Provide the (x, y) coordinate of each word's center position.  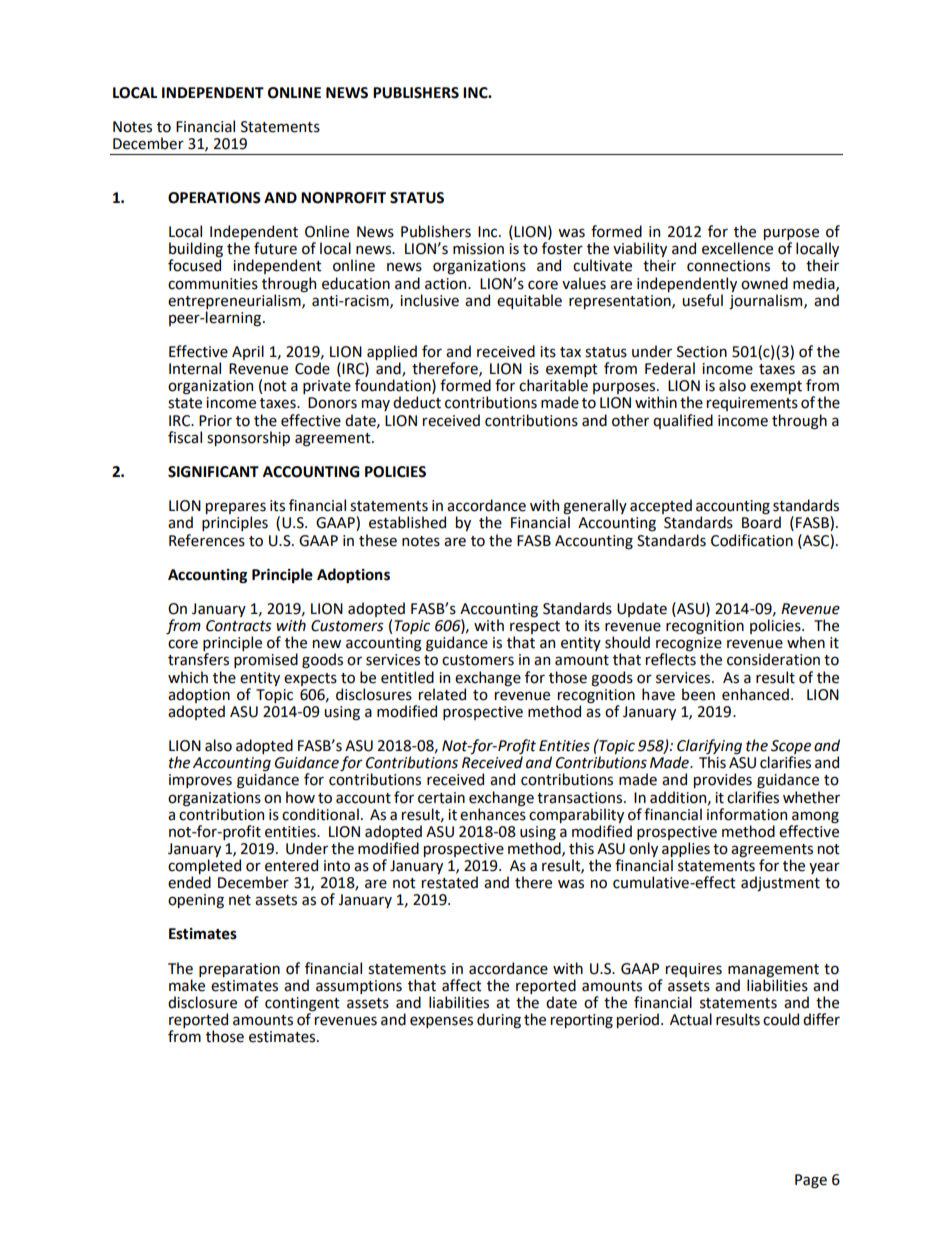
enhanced (755, 694)
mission (478, 249)
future (275, 248)
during (499, 1020)
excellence (737, 248)
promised (266, 660)
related (442, 694)
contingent (302, 1005)
